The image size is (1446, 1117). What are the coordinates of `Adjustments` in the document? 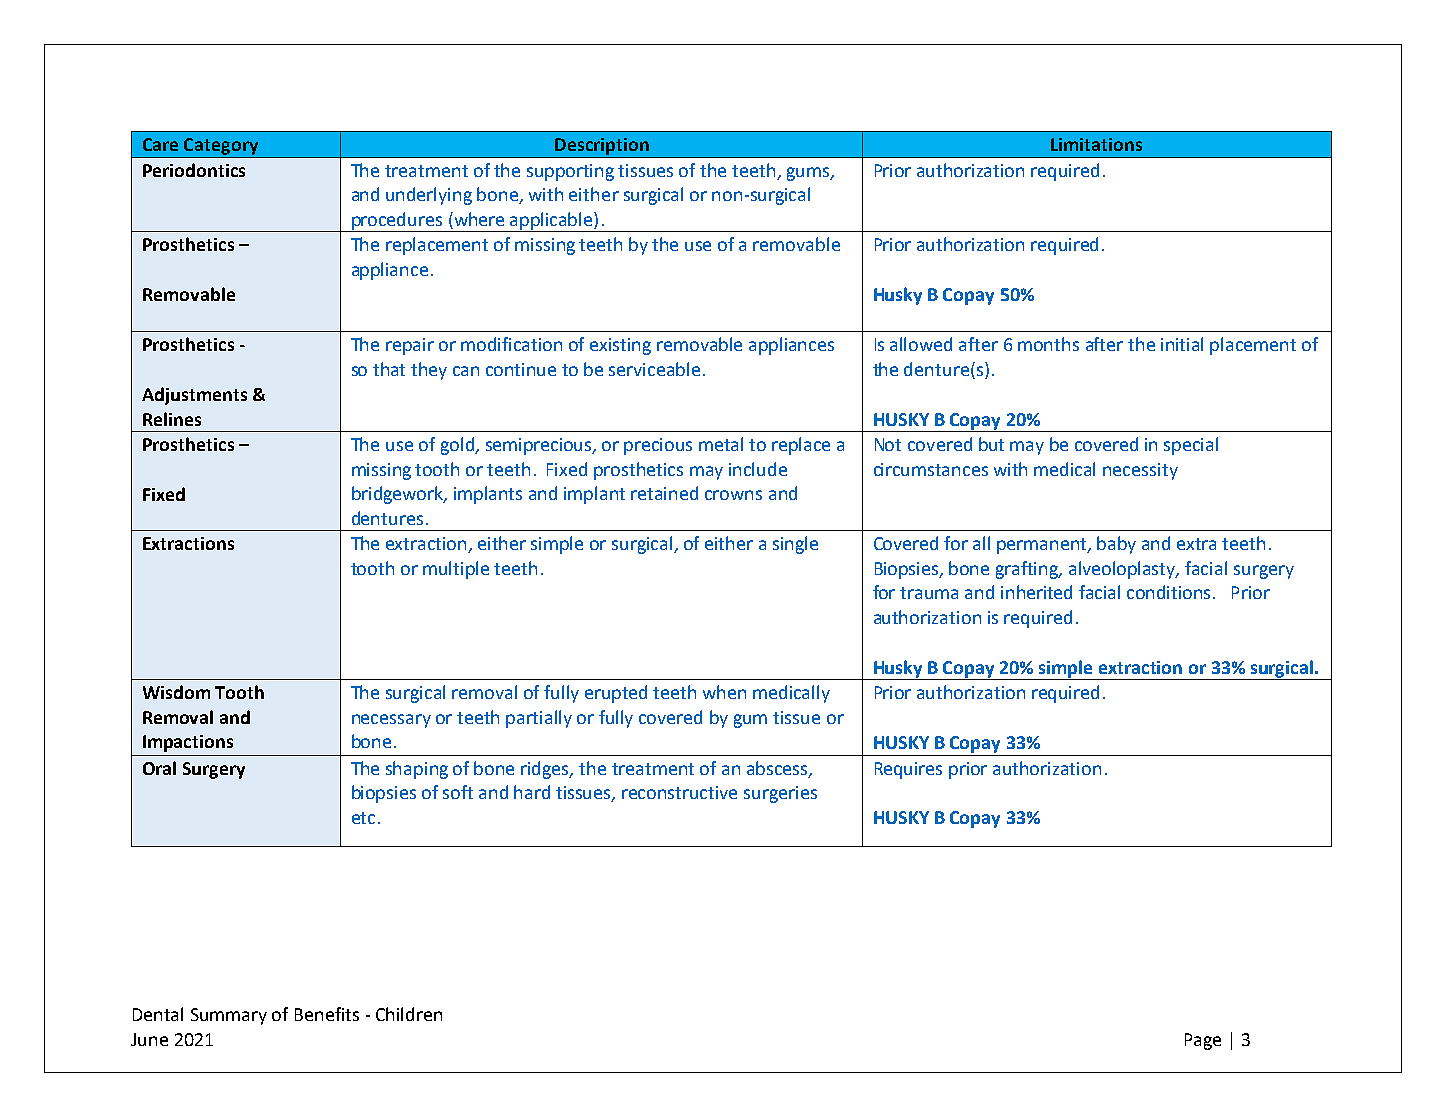 It's located at (194, 396).
